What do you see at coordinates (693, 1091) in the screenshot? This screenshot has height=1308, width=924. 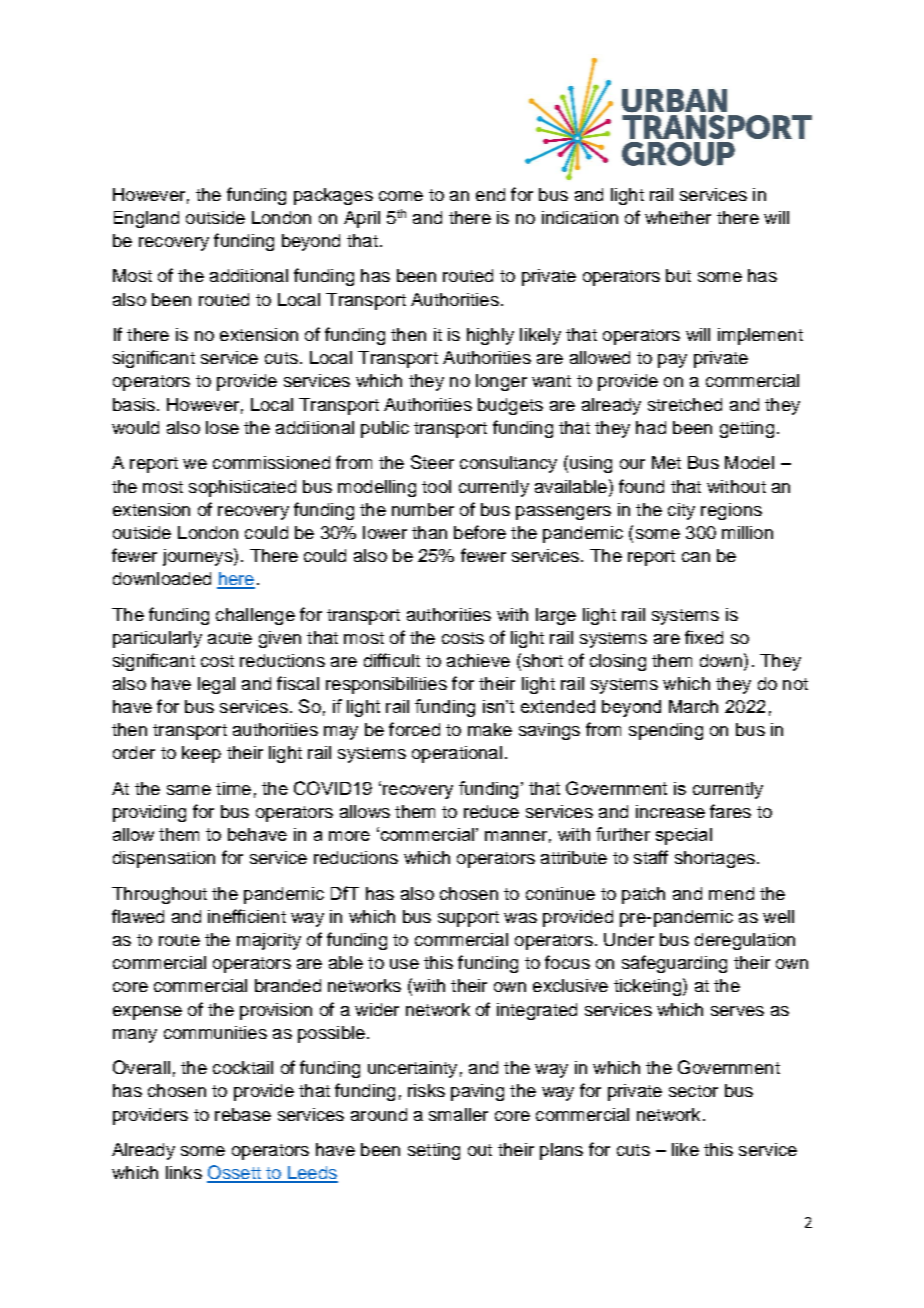 I see `sector` at bounding box center [693, 1091].
